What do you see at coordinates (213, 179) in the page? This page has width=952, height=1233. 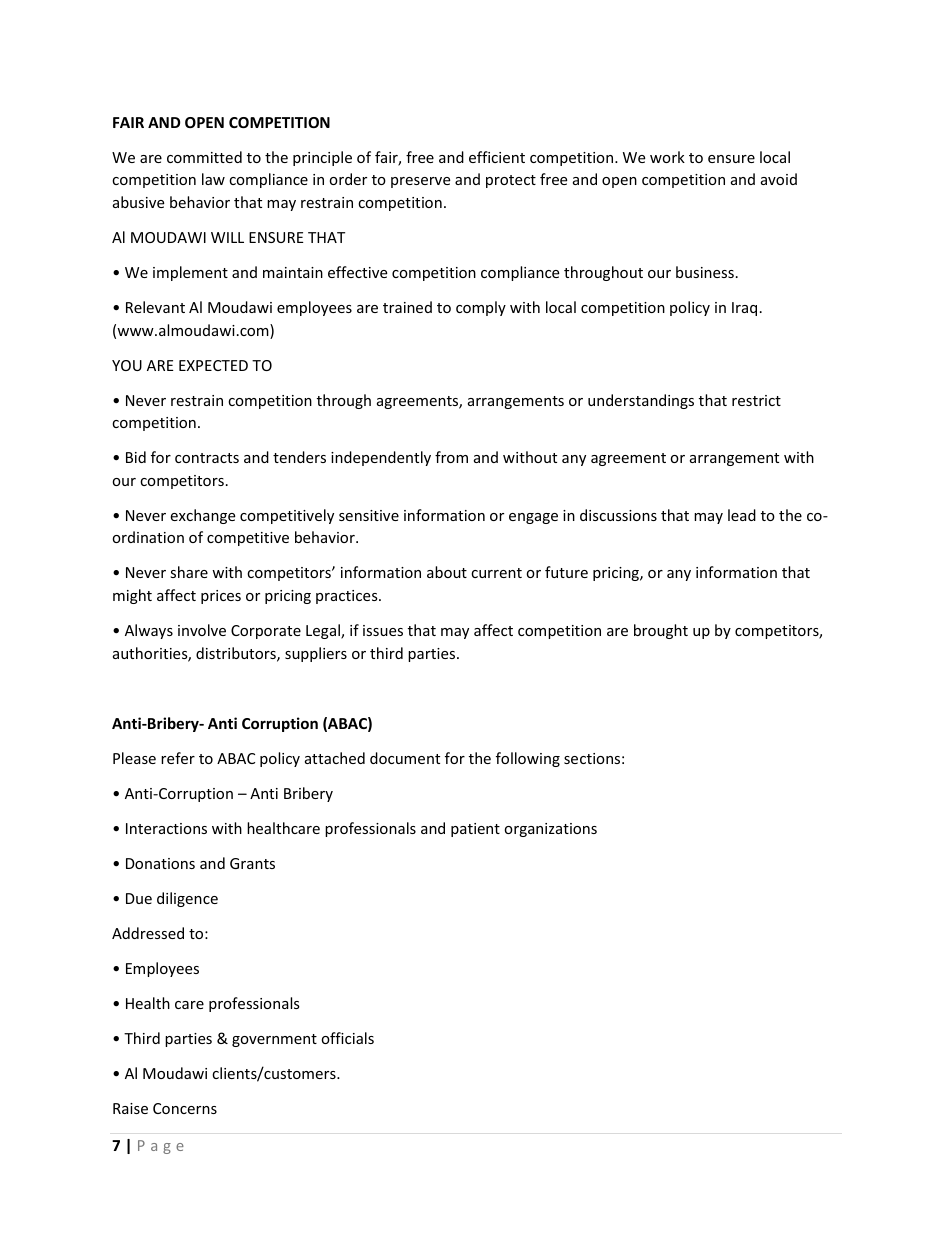 I see `law` at bounding box center [213, 179].
